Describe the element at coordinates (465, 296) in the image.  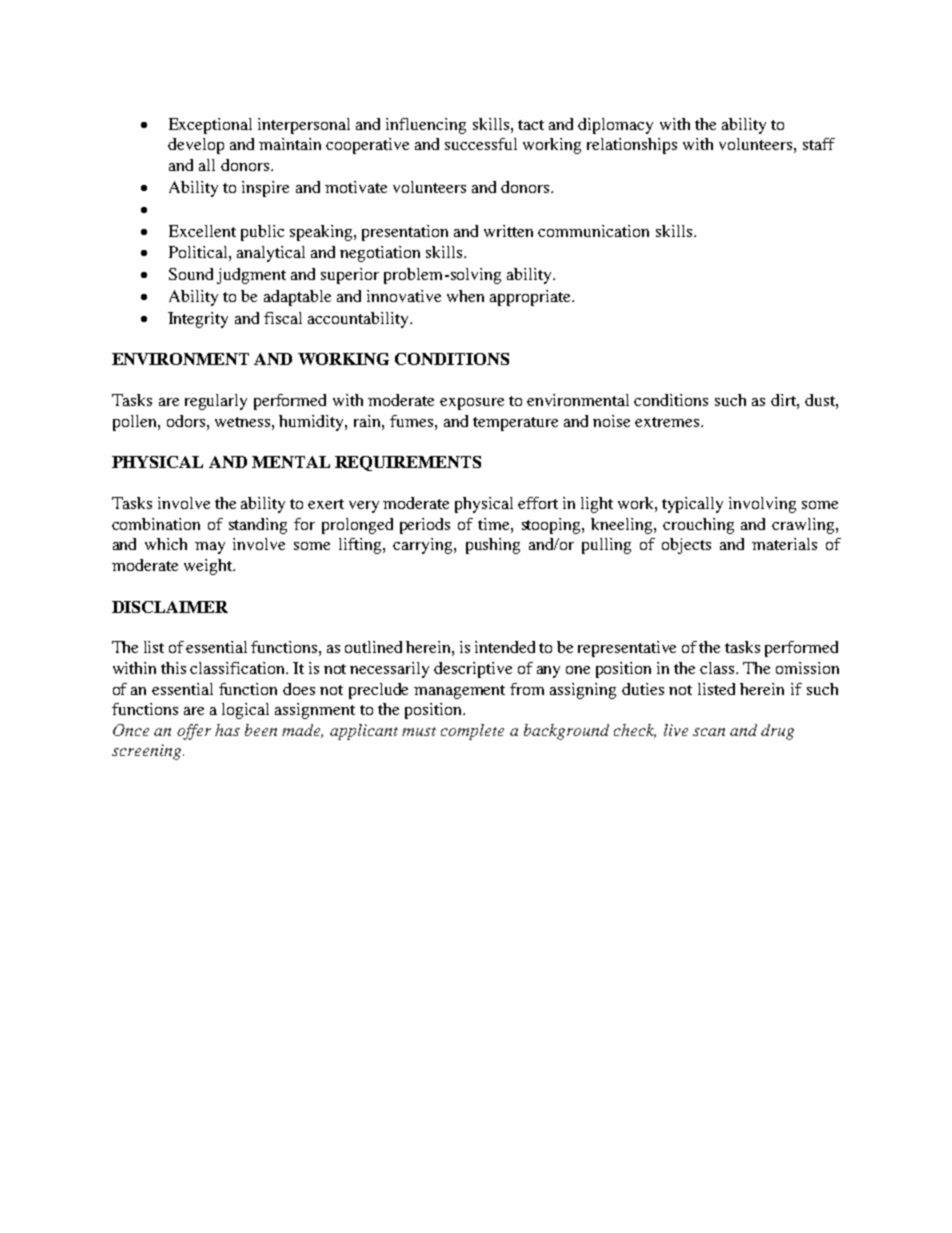
I see `when` at that location.
